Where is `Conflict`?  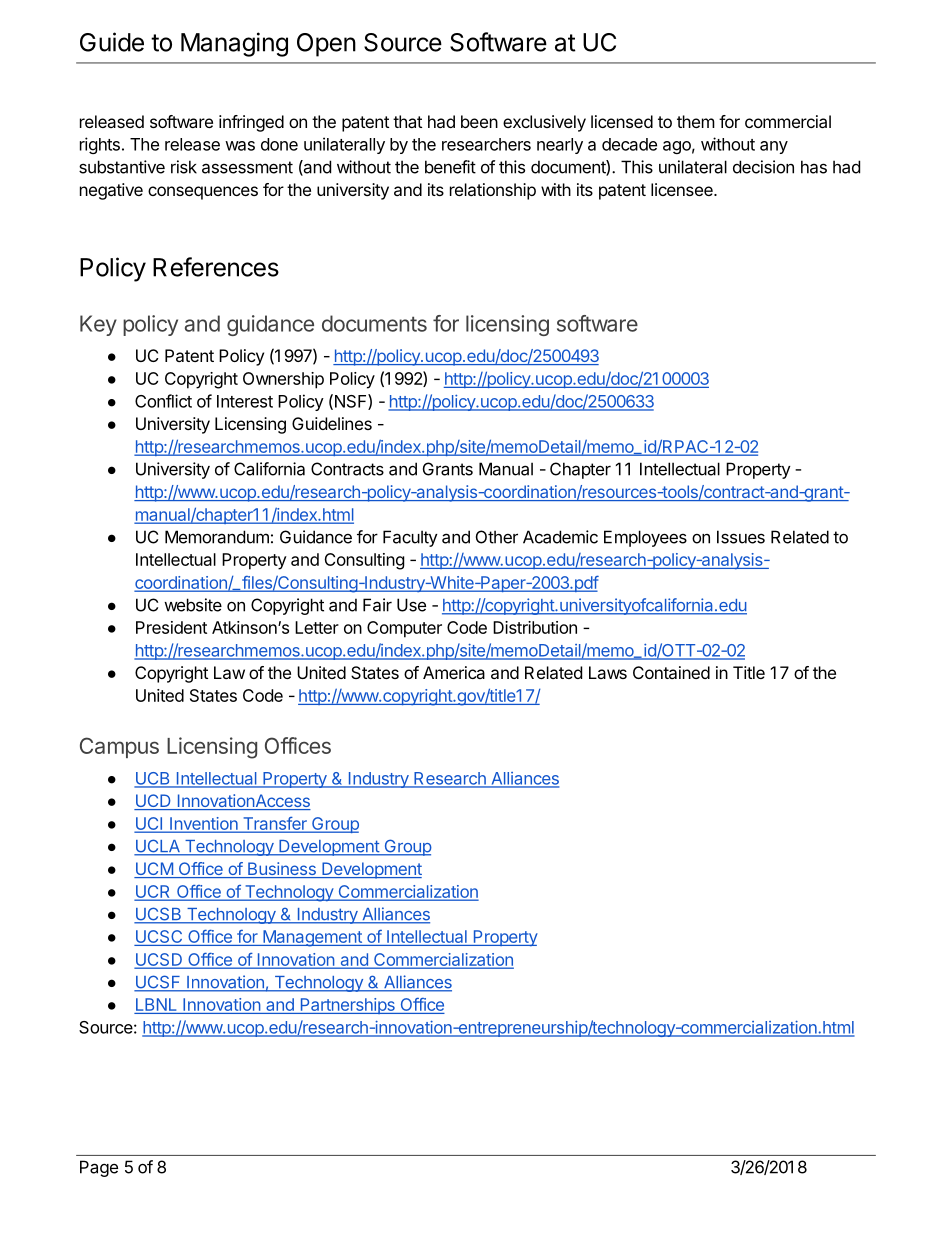
Conflict is located at coordinates (163, 401).
